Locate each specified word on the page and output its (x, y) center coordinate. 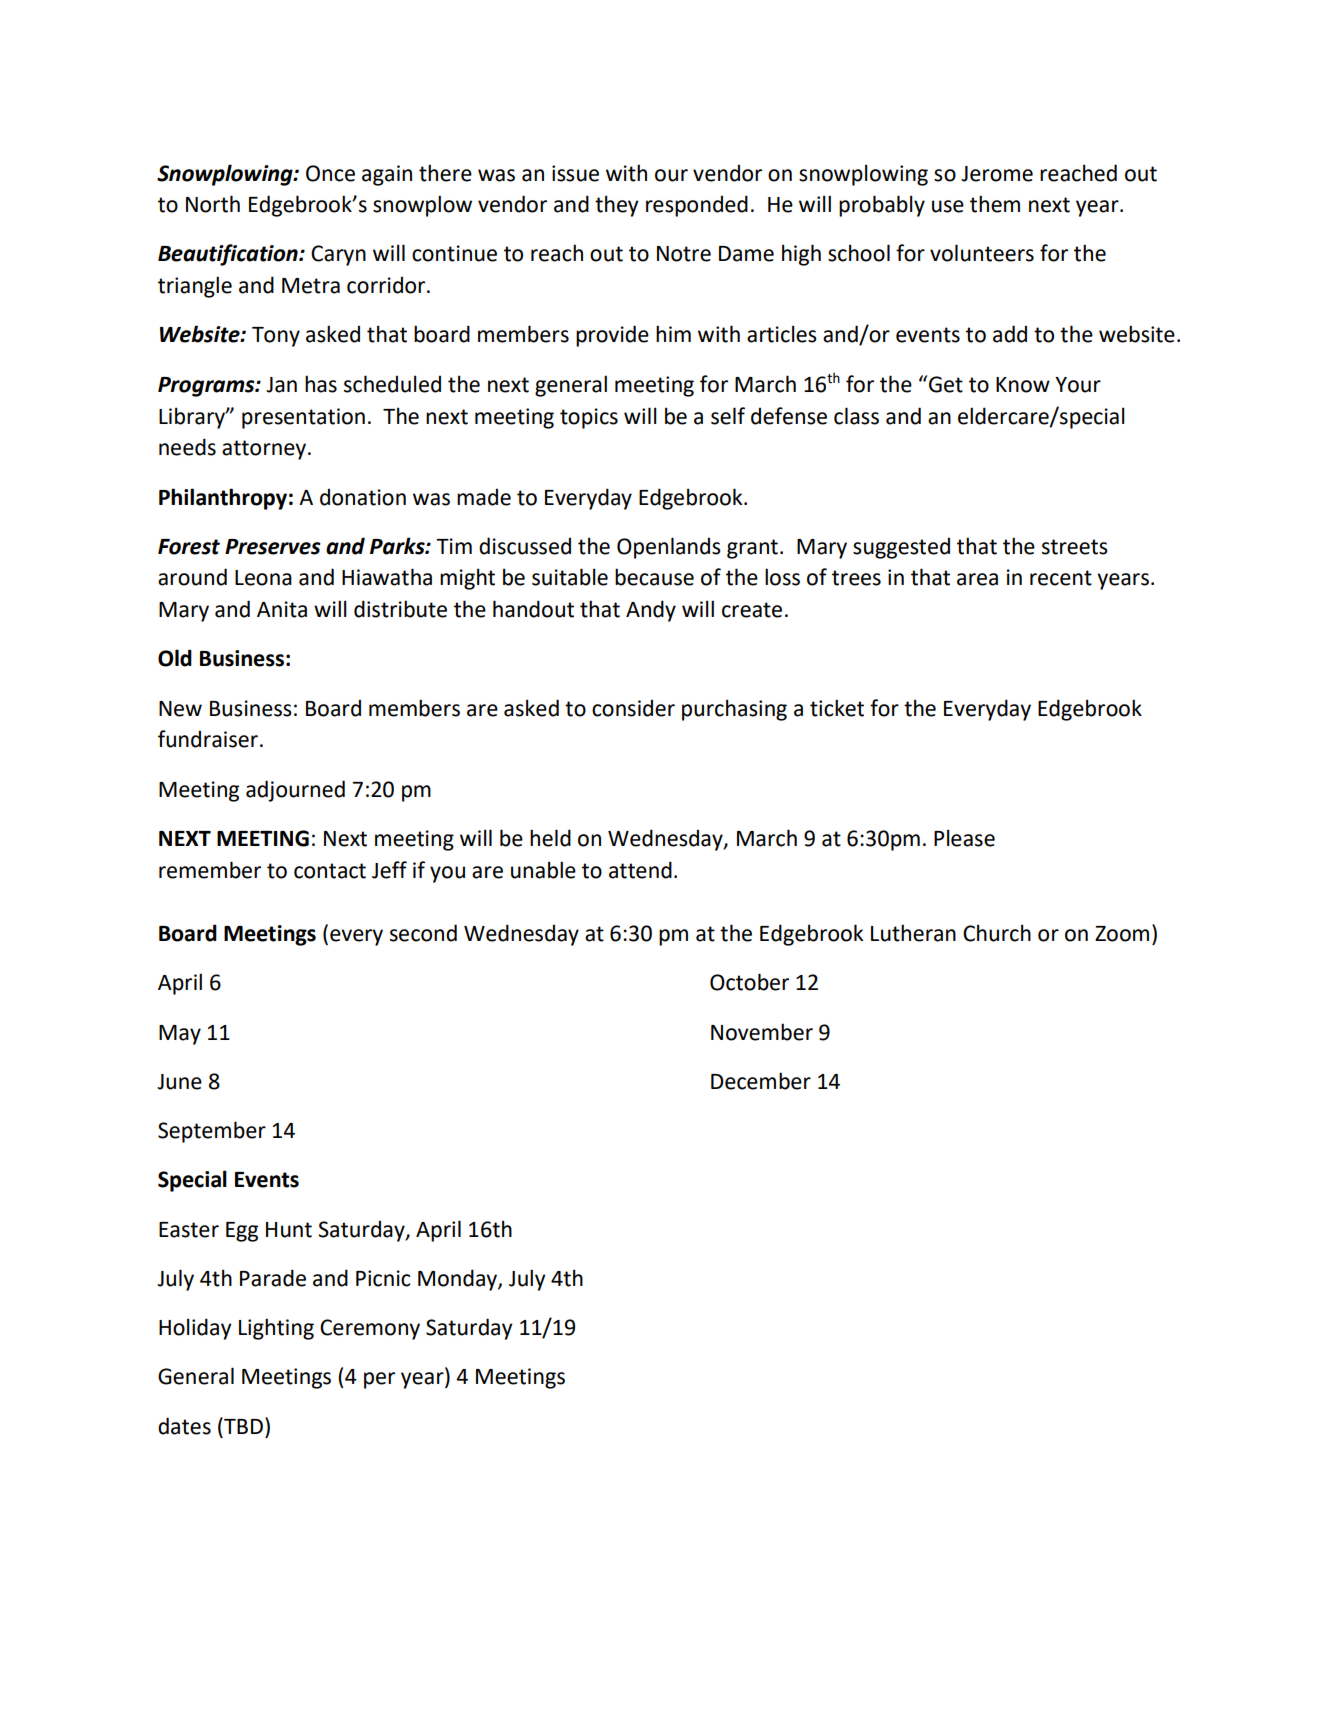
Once (330, 173)
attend (640, 870)
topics (589, 418)
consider (633, 708)
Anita (282, 609)
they (617, 206)
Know (1023, 385)
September (212, 1132)
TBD (242, 1425)
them (995, 204)
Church (997, 933)
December (761, 1081)
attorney (264, 450)
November (762, 1032)
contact (330, 871)
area (977, 579)
